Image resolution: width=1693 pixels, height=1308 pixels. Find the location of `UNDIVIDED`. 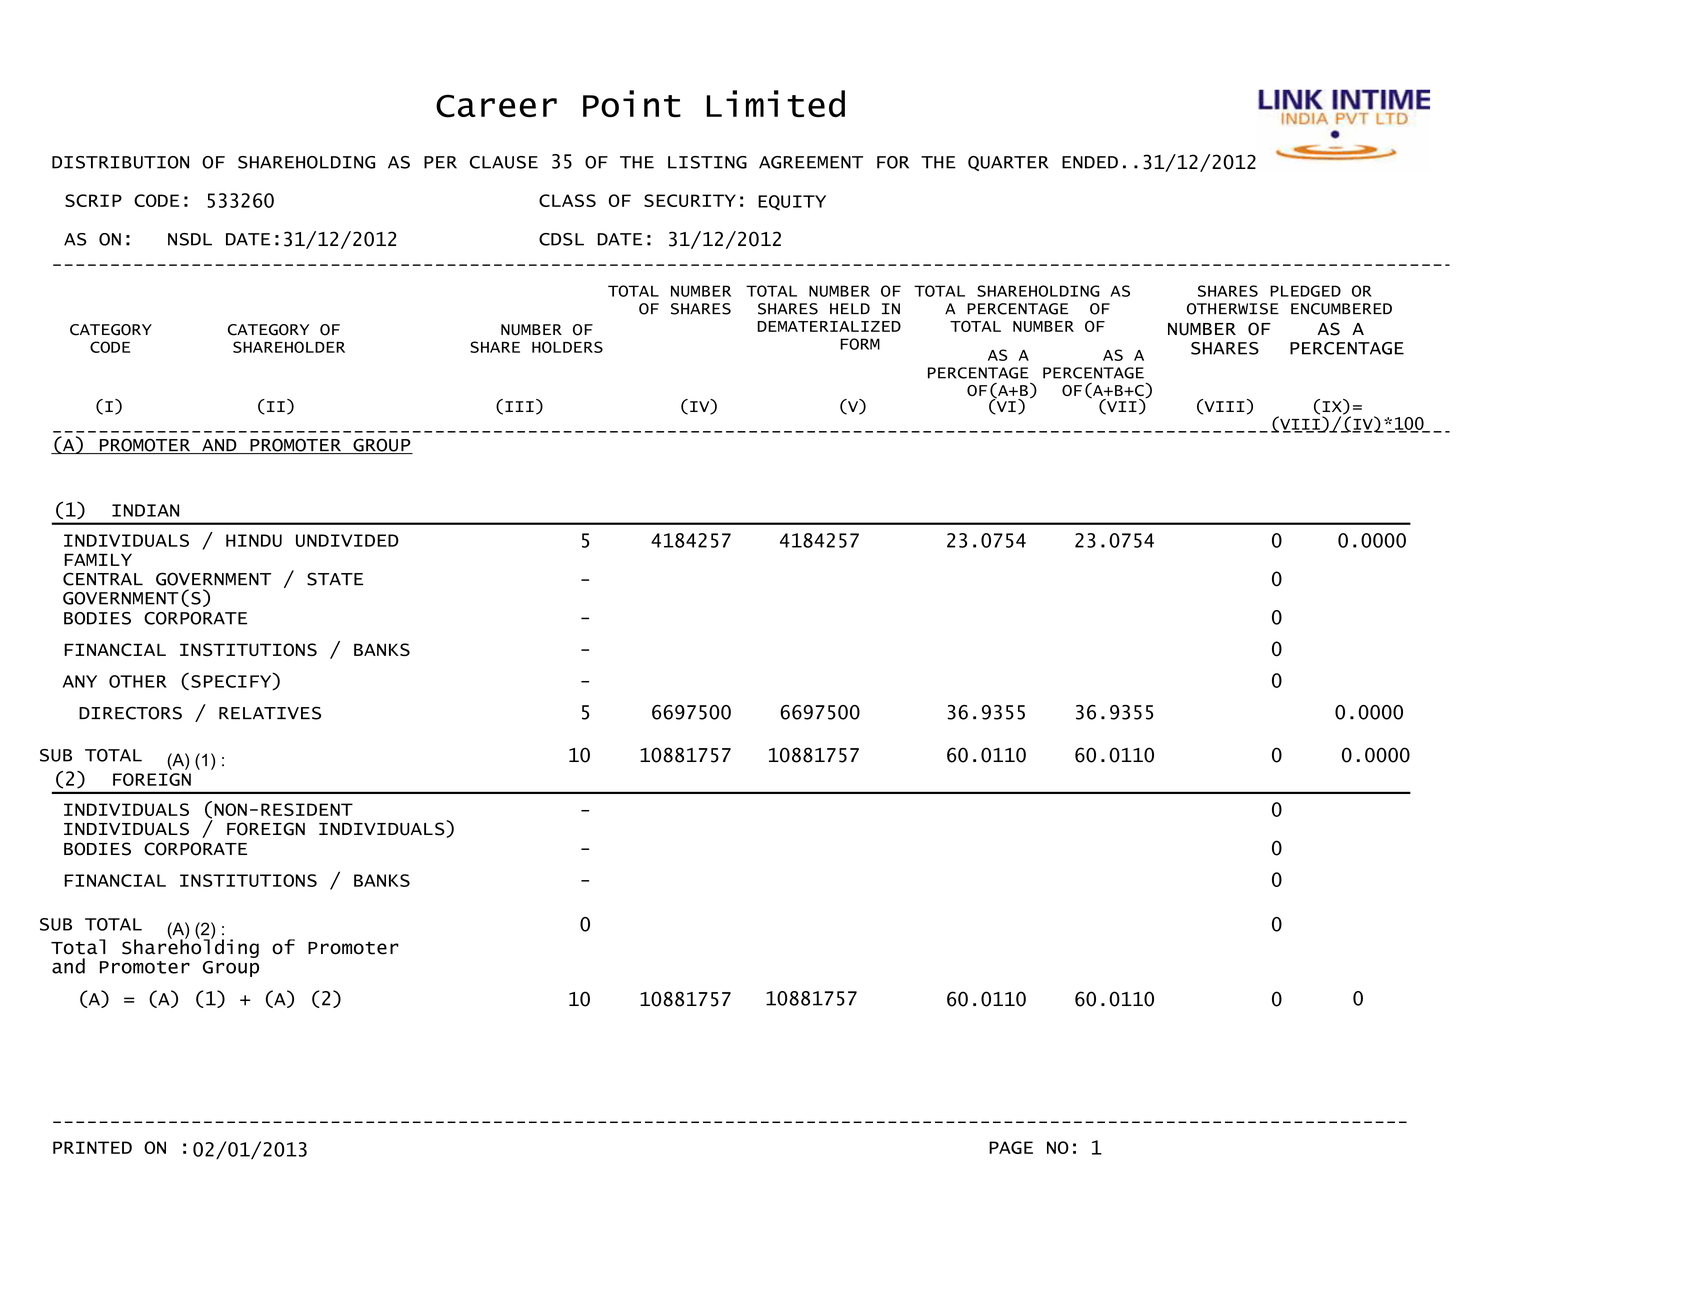

UNDIVIDED is located at coordinates (347, 540).
